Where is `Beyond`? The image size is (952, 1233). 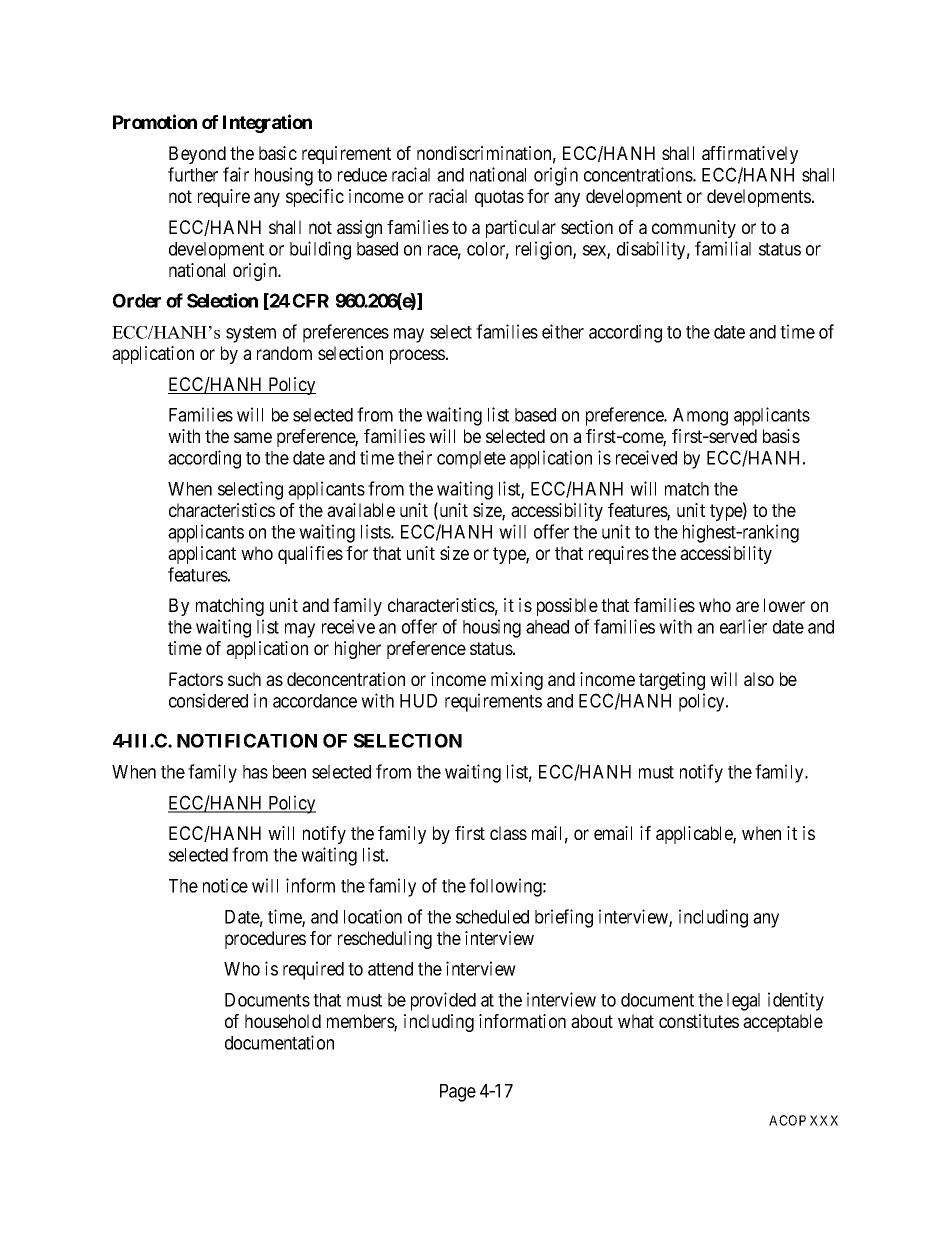
Beyond is located at coordinates (197, 155).
